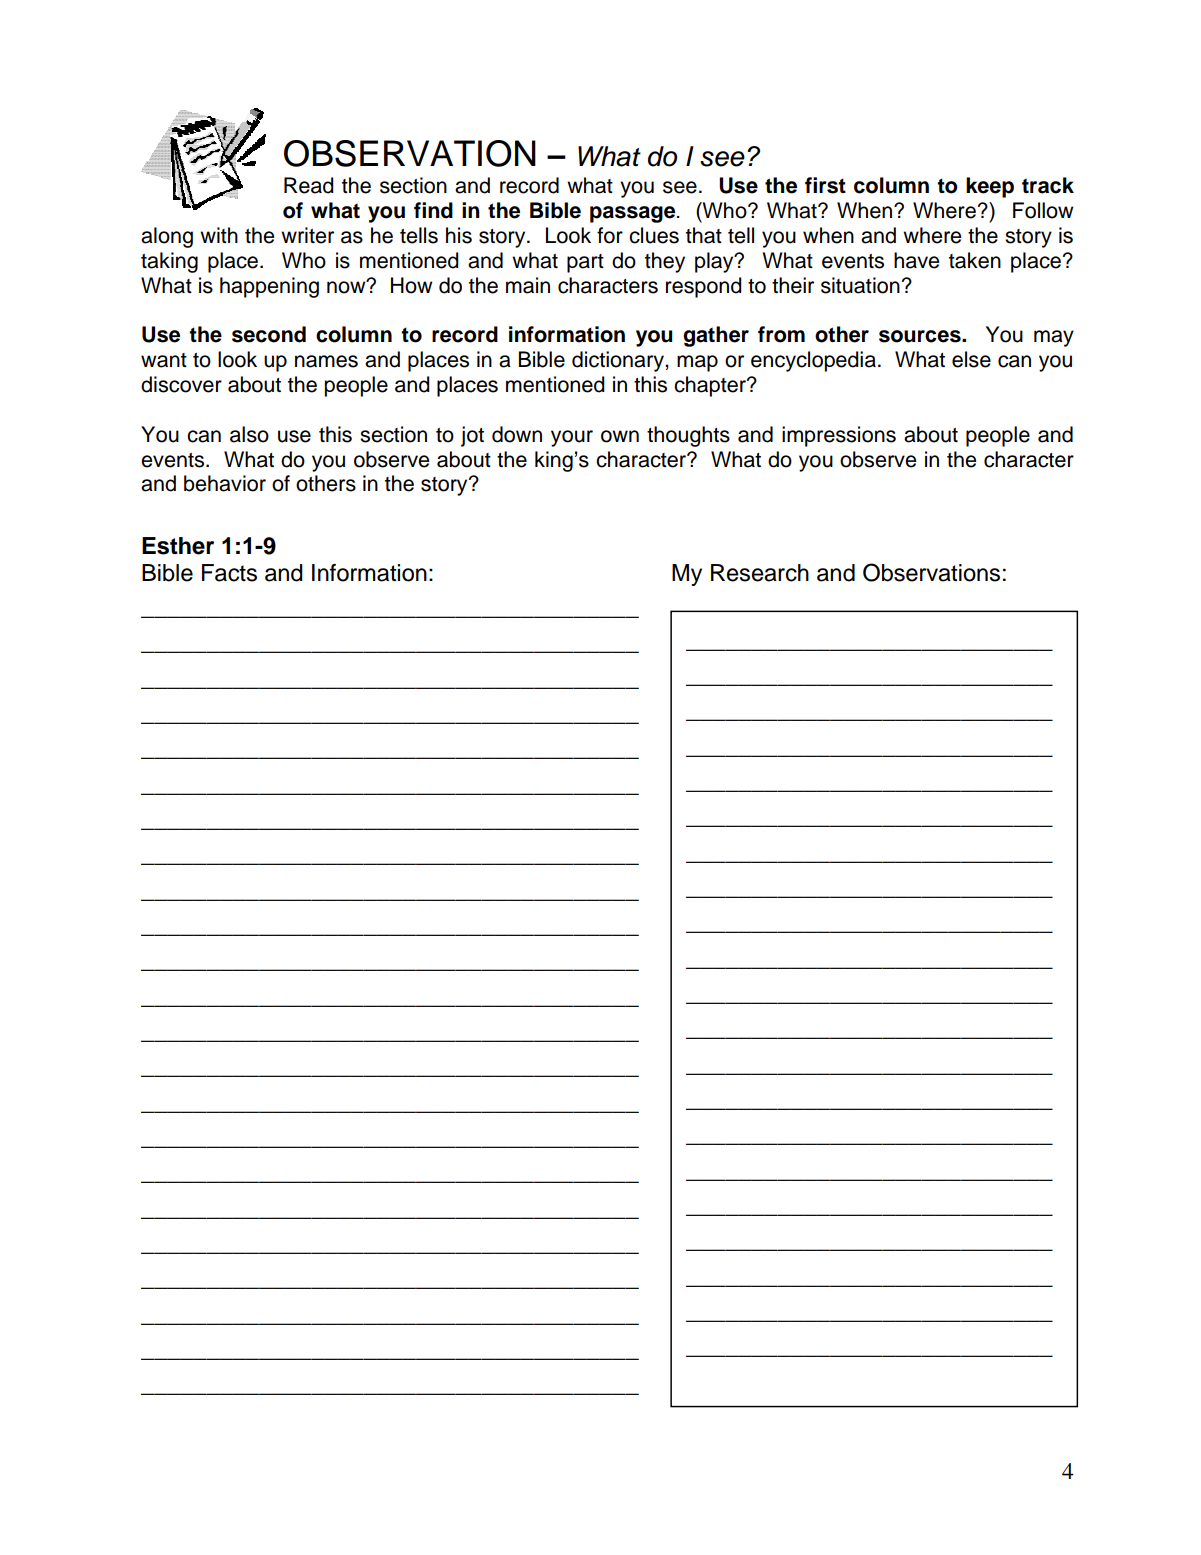  What do you see at coordinates (716, 336) in the screenshot?
I see `gather` at bounding box center [716, 336].
